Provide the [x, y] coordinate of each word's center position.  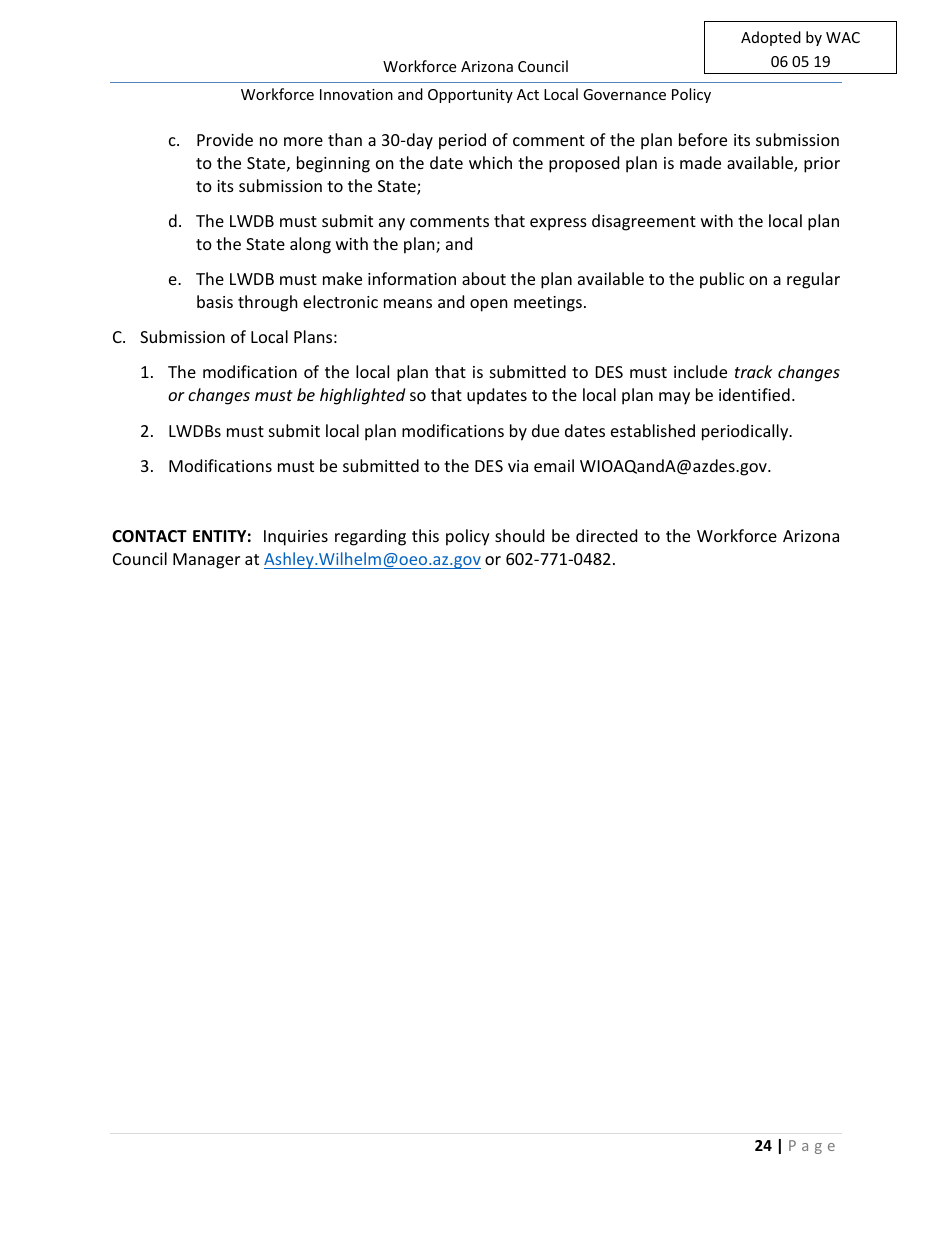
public [722, 280]
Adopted [771, 38]
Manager [206, 561]
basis [215, 301]
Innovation [356, 94]
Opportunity [470, 96]
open [489, 305]
